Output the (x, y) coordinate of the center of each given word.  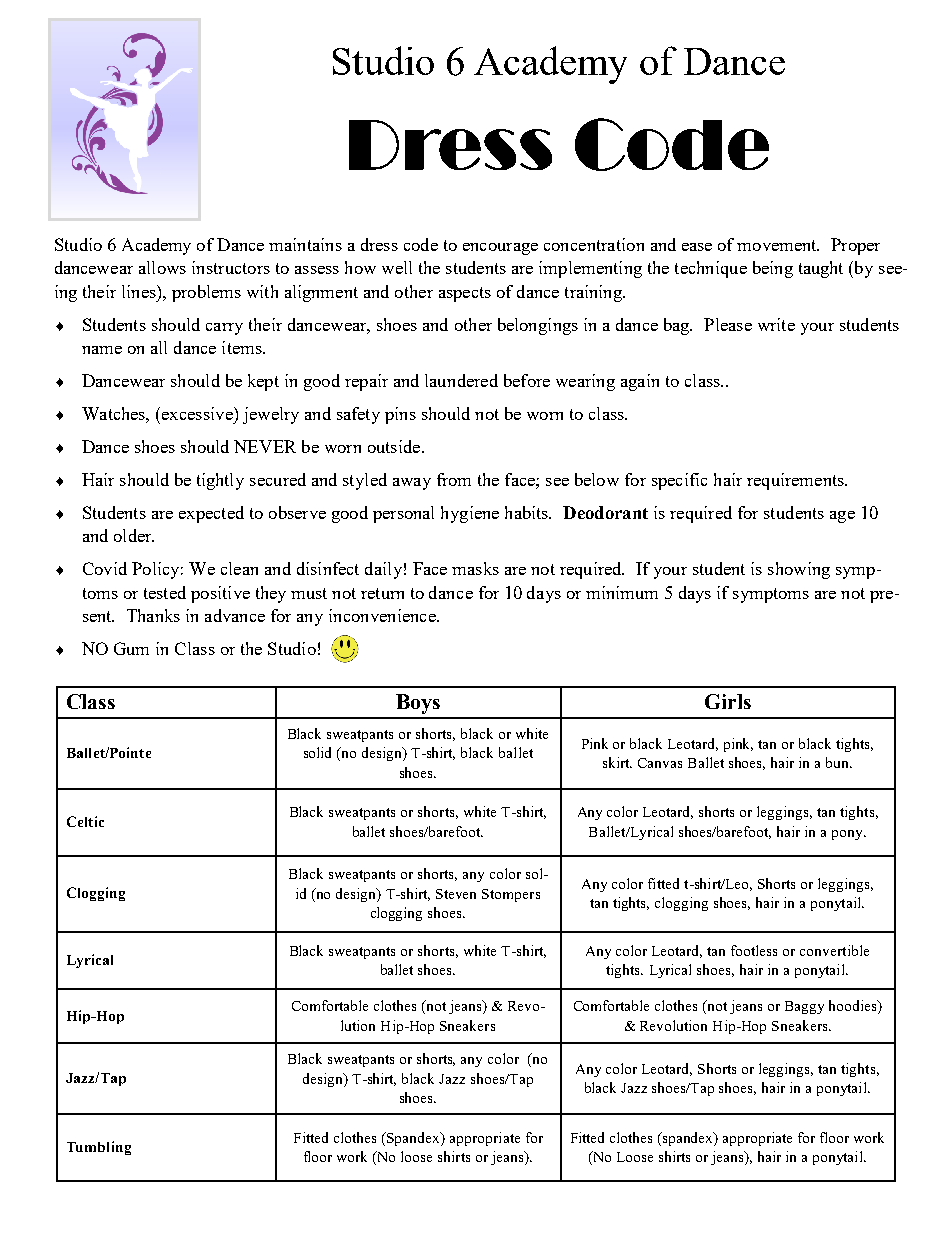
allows (162, 267)
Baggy (804, 1007)
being (773, 269)
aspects (465, 294)
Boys (418, 704)
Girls (728, 701)
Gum (131, 648)
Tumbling (99, 1148)
